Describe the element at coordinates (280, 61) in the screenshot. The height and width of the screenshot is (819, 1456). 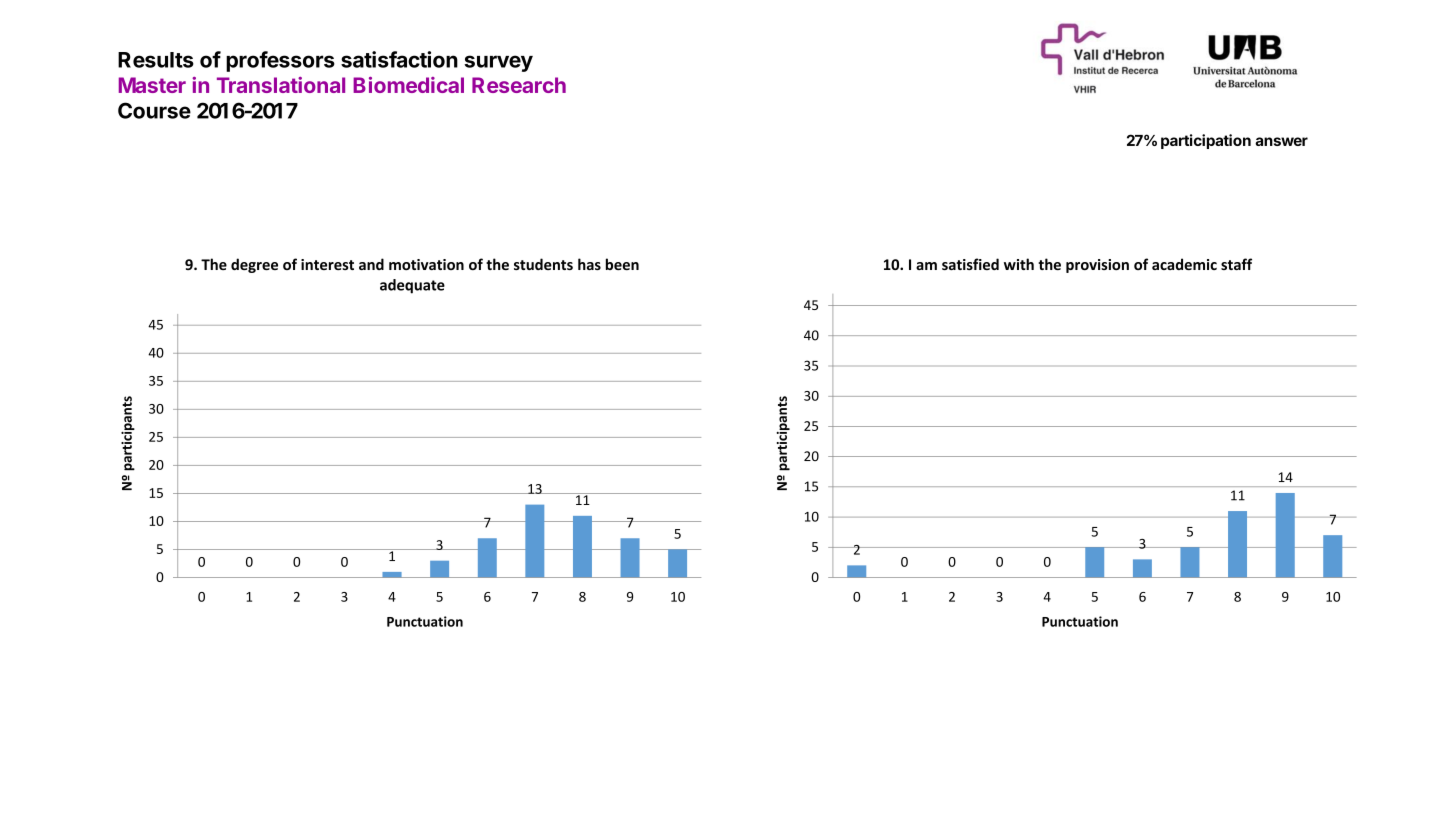
I see `professors` at that location.
